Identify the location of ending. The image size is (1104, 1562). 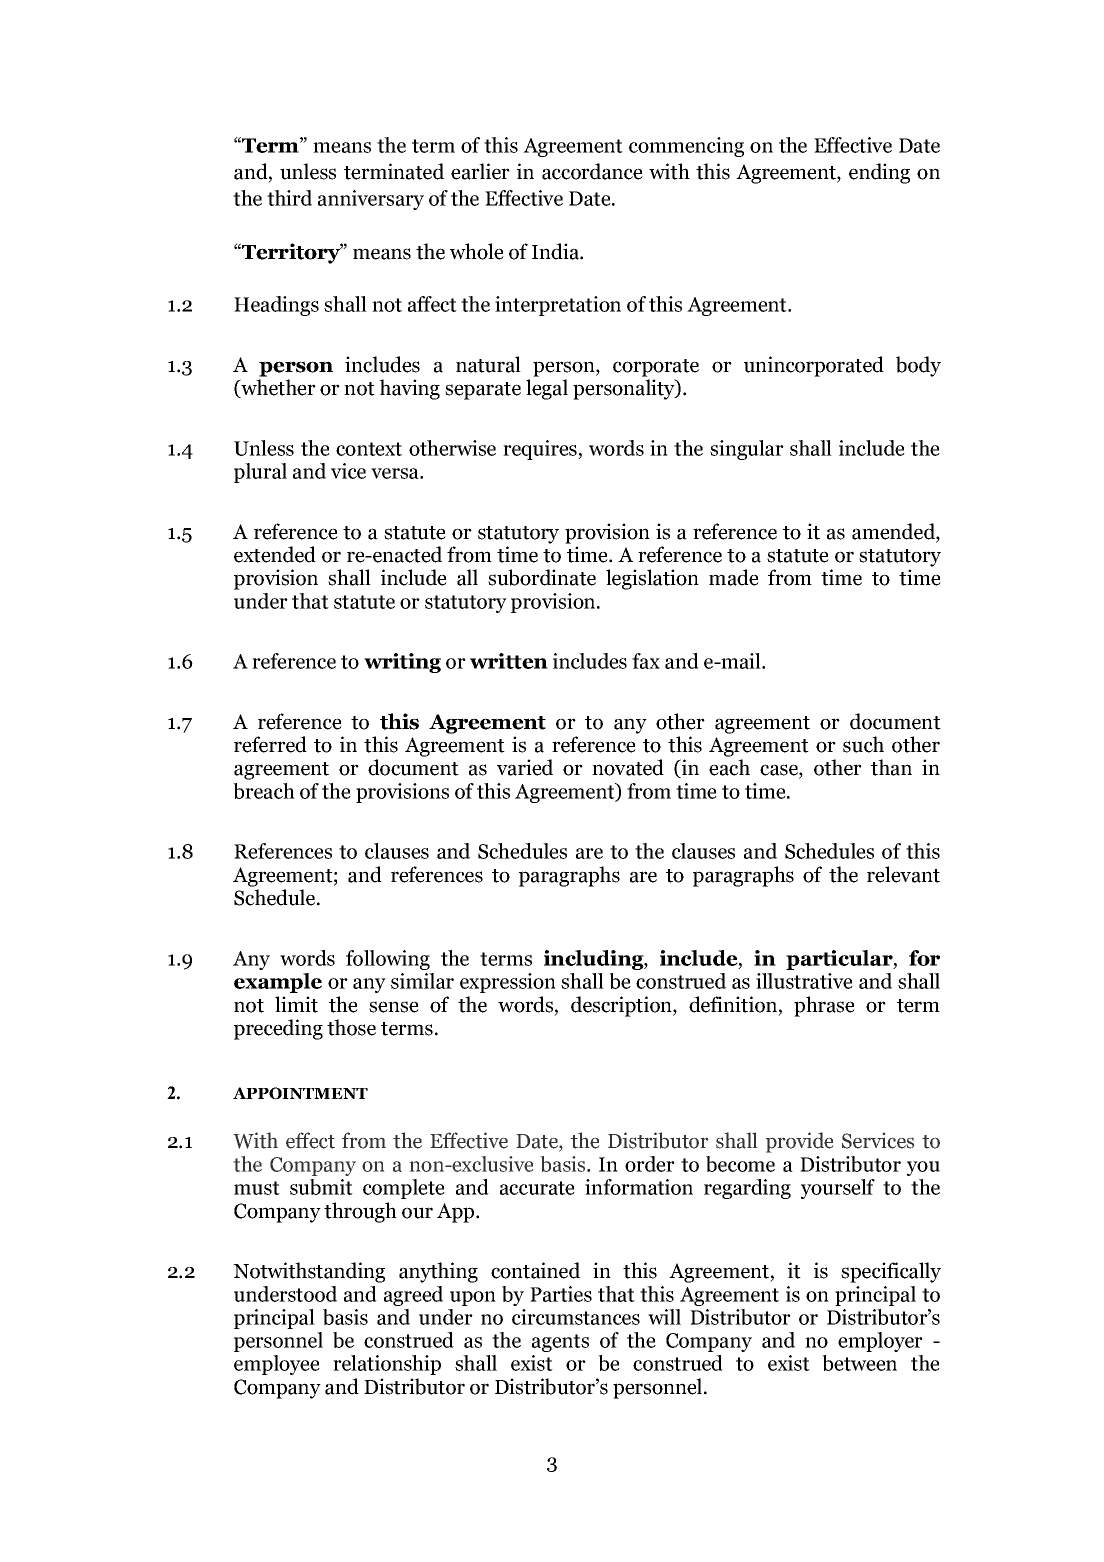
(879, 173).
